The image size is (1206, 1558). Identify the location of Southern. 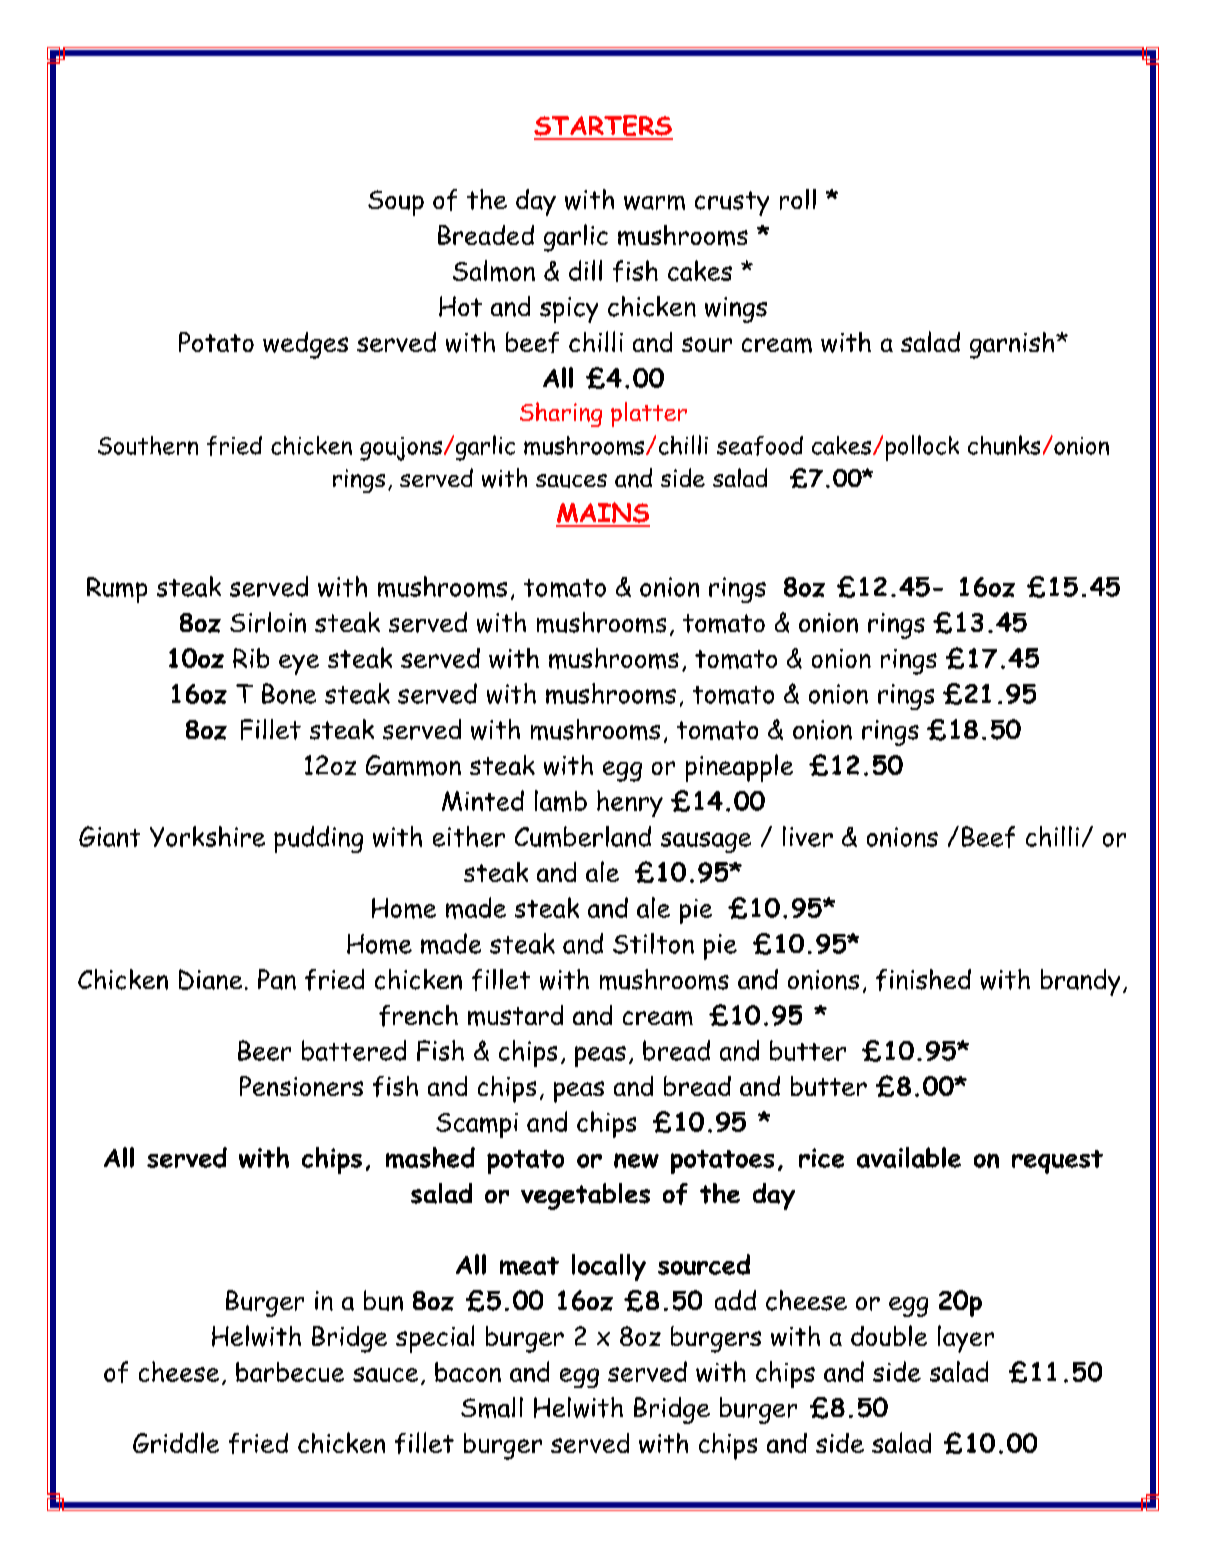
(148, 445).
